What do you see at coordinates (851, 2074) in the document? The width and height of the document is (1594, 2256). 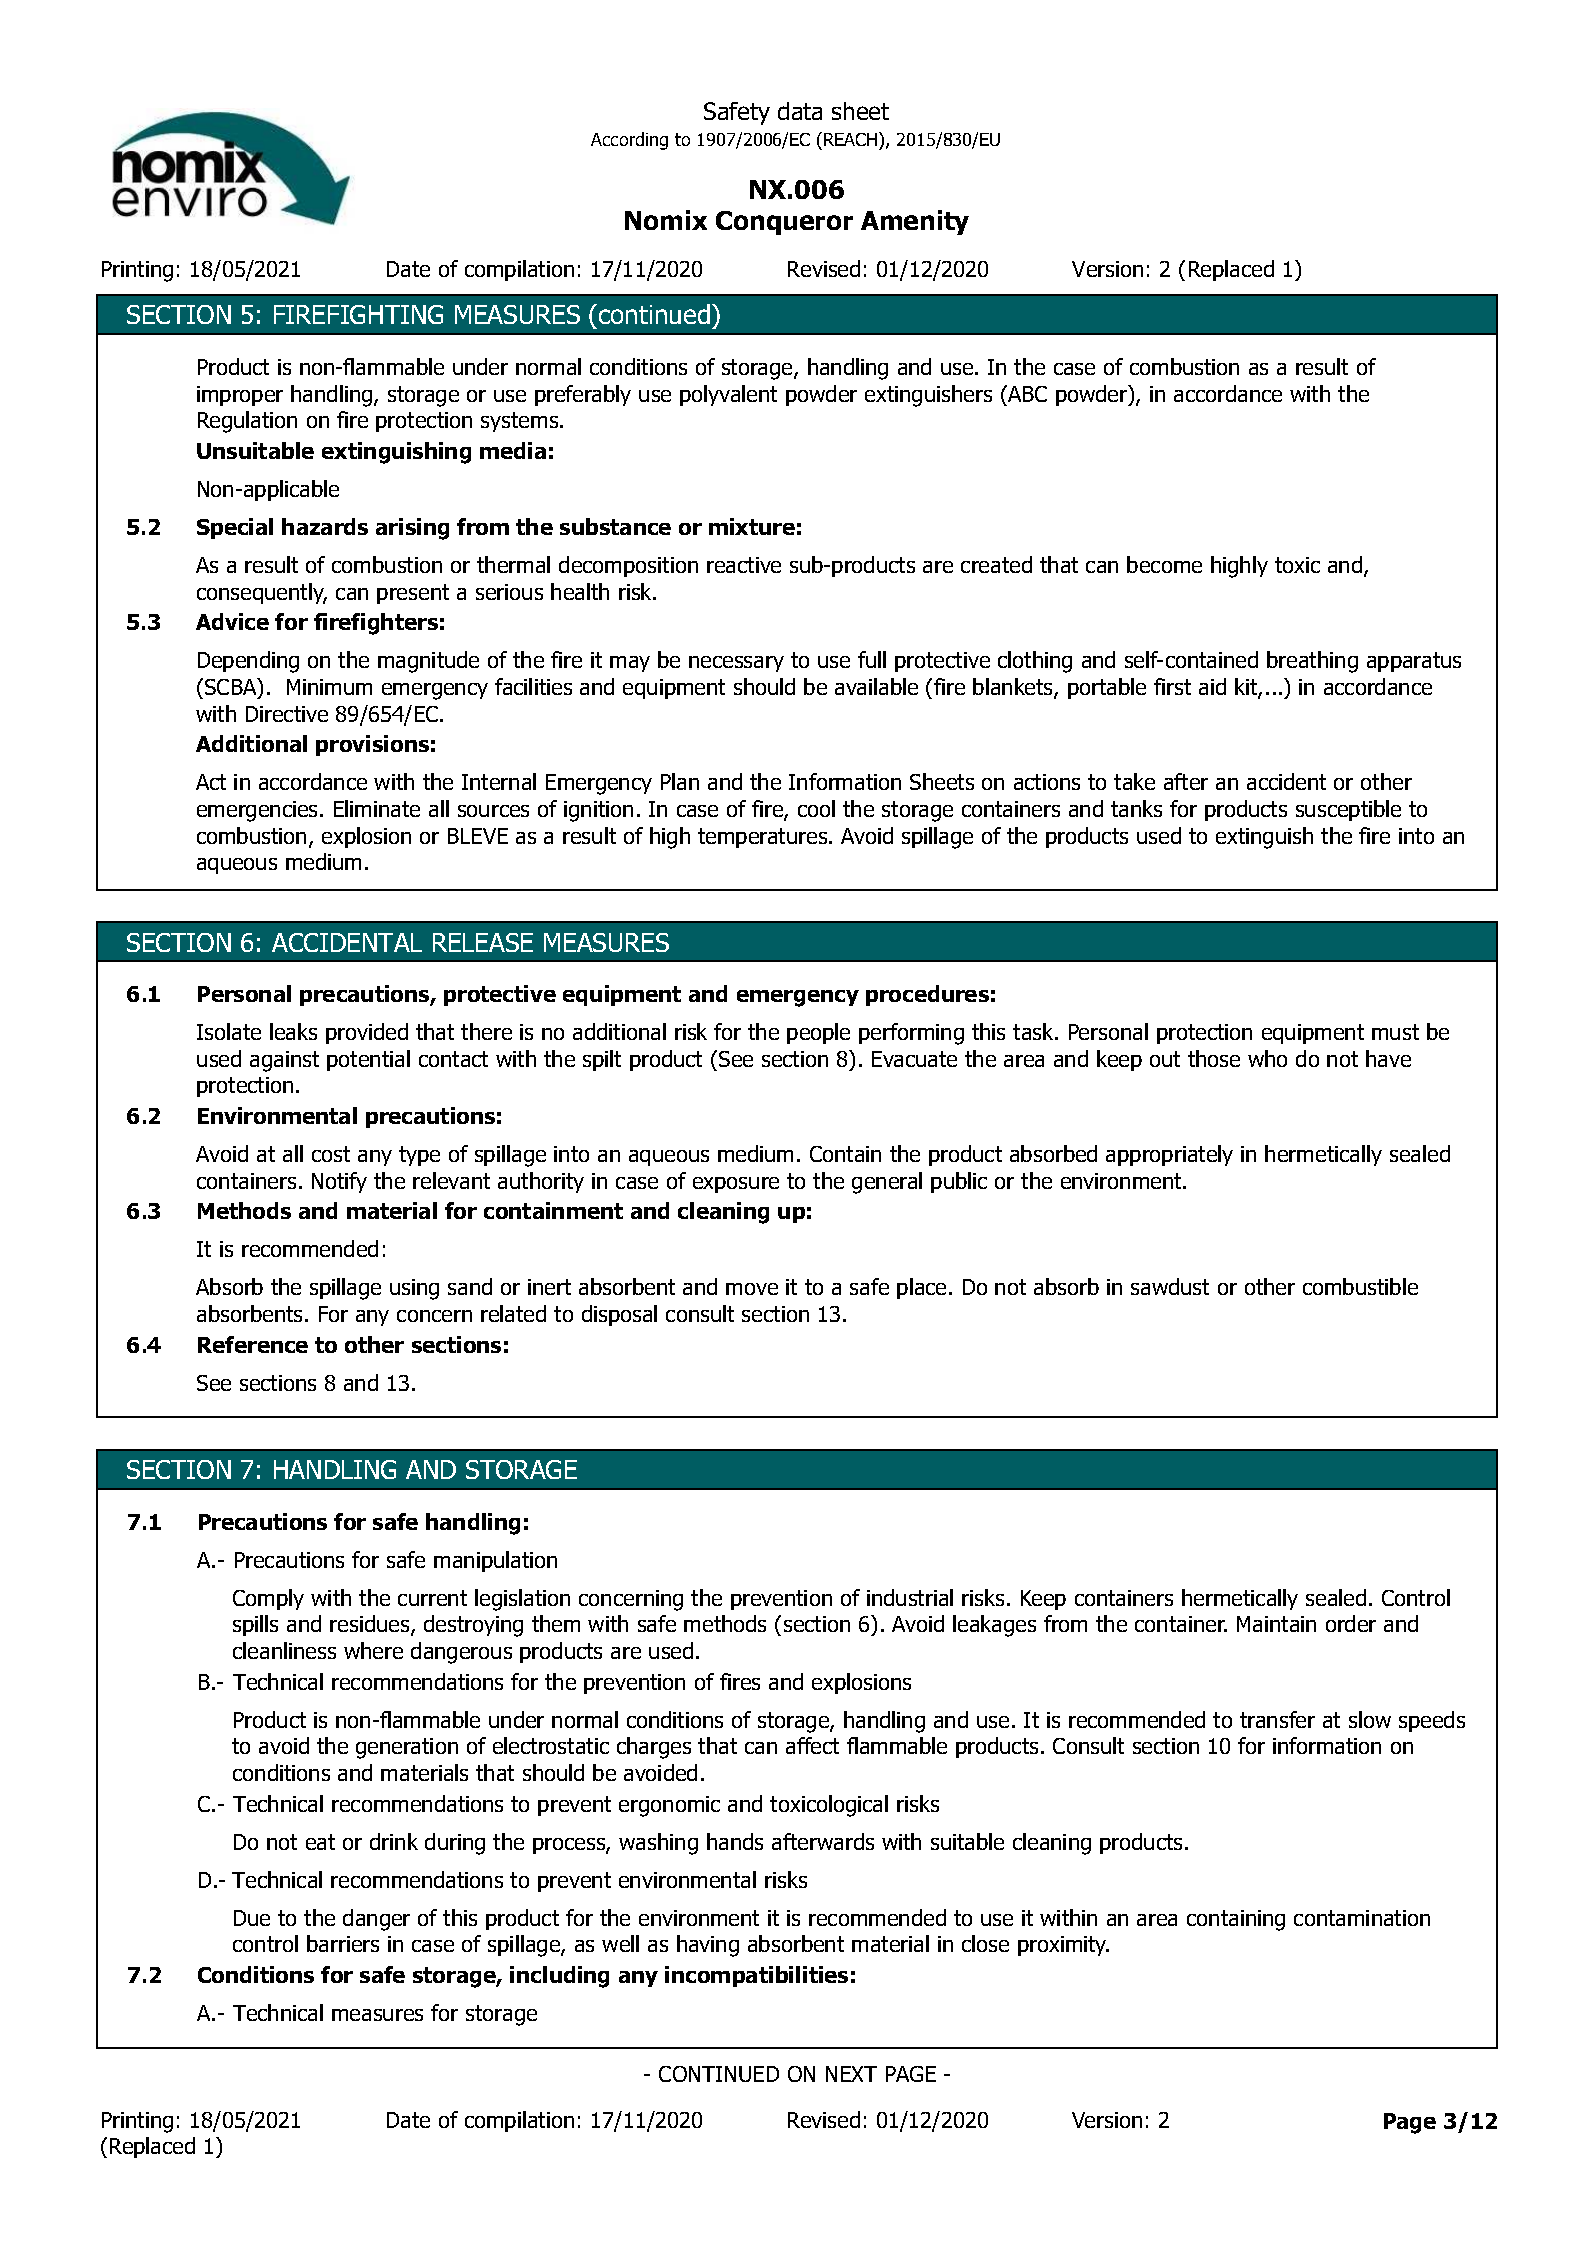 I see `NEXT` at bounding box center [851, 2074].
